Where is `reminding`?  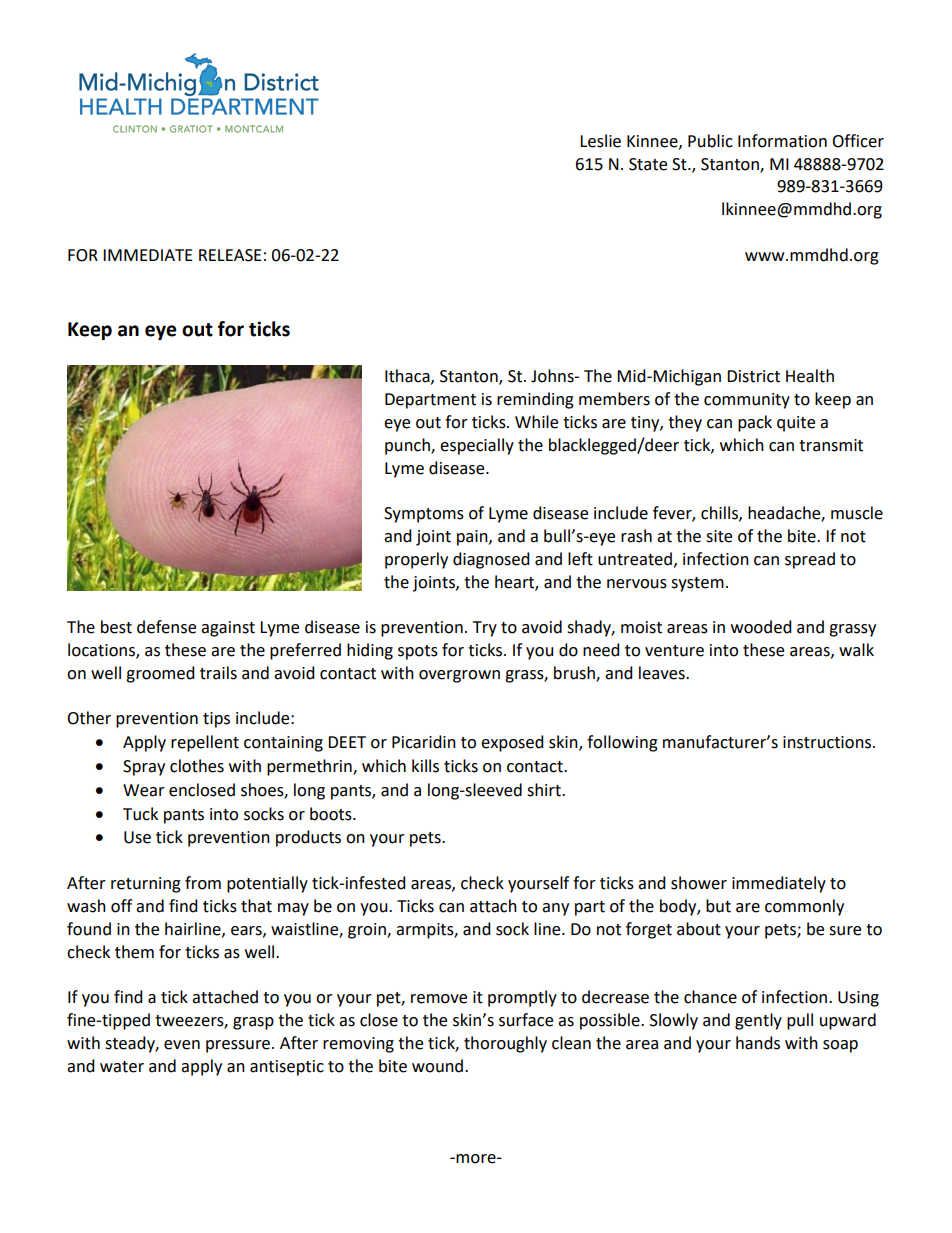
reminding is located at coordinates (535, 400).
